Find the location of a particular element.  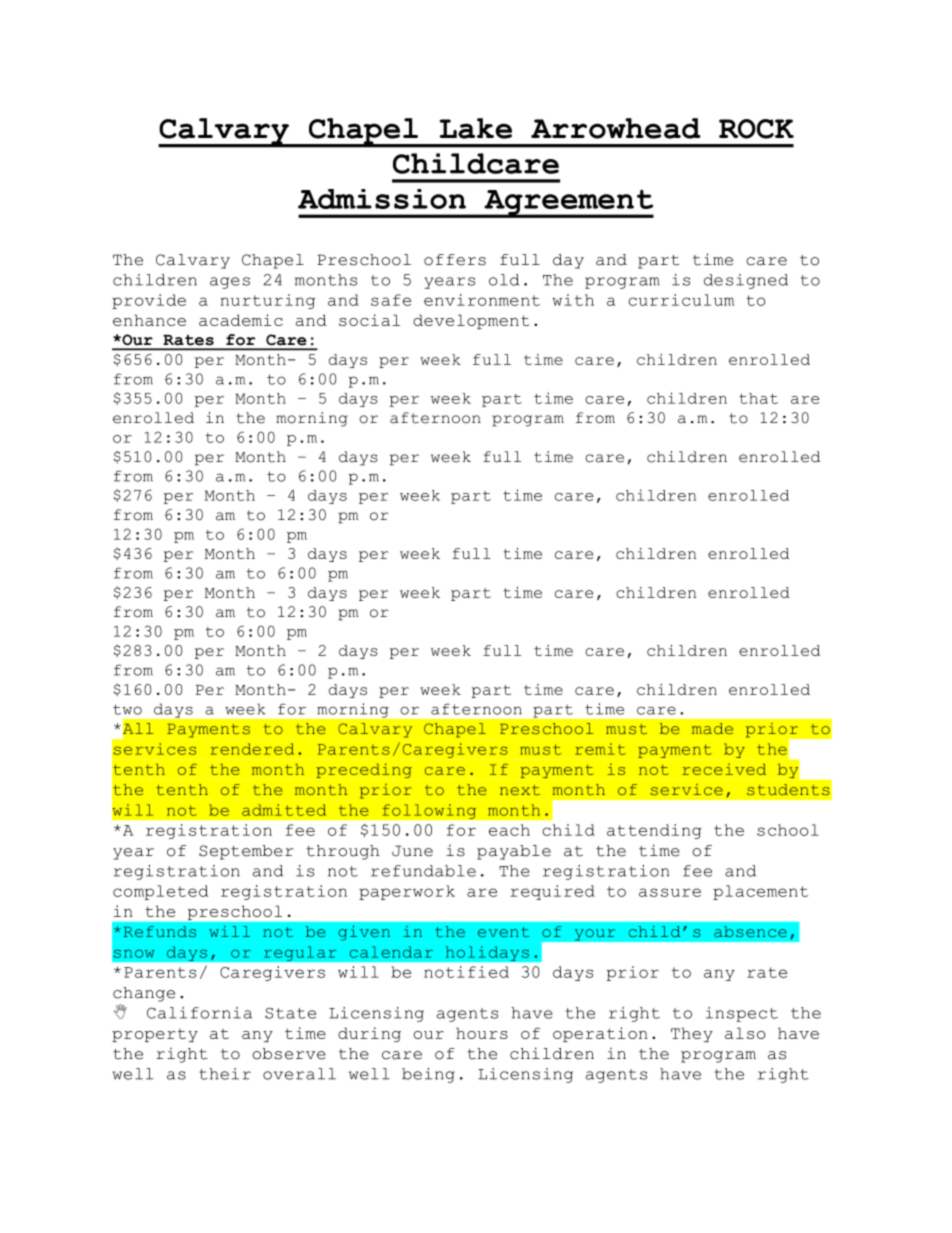

Lake is located at coordinates (476, 128).
